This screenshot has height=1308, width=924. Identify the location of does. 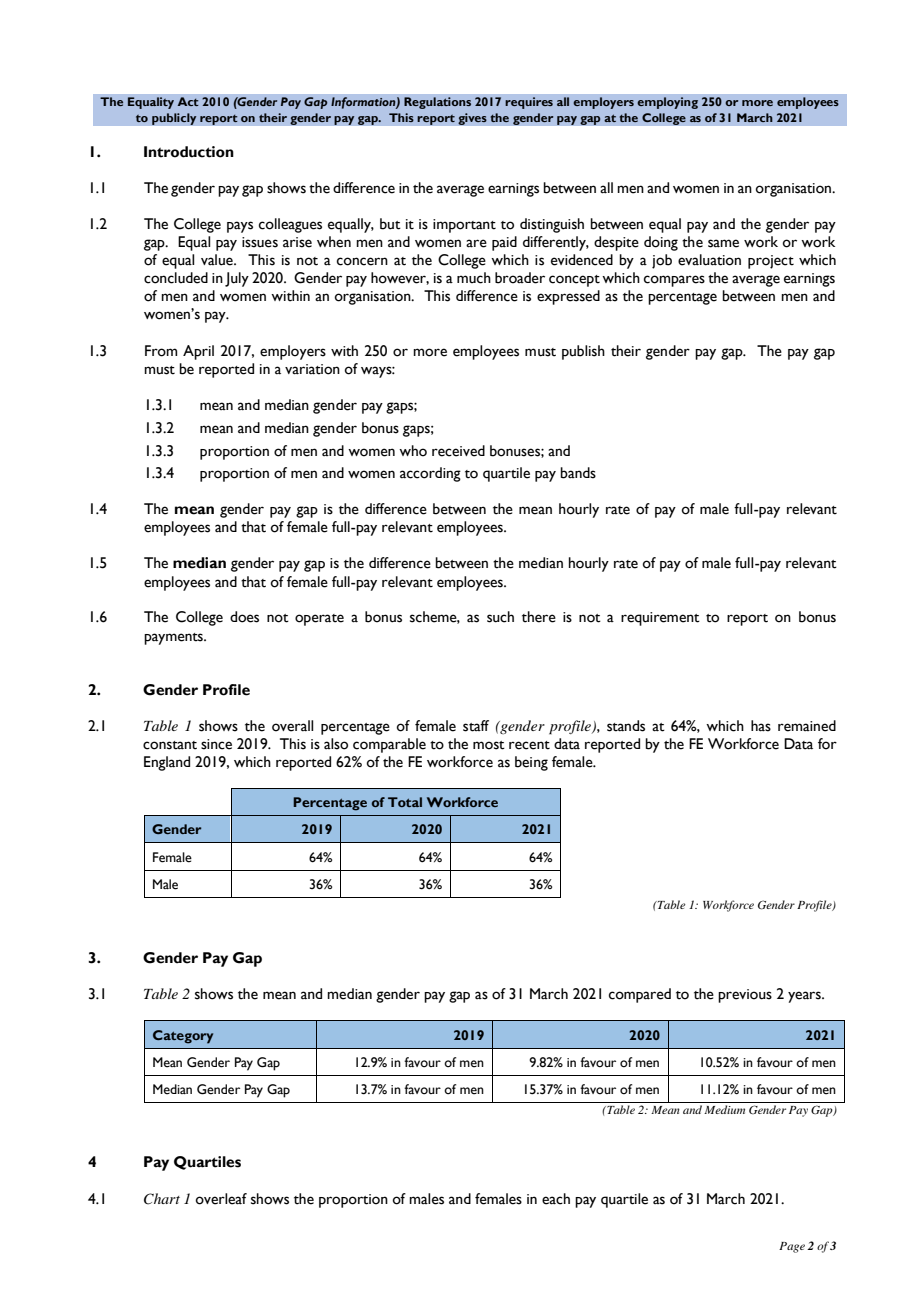
(244, 617).
